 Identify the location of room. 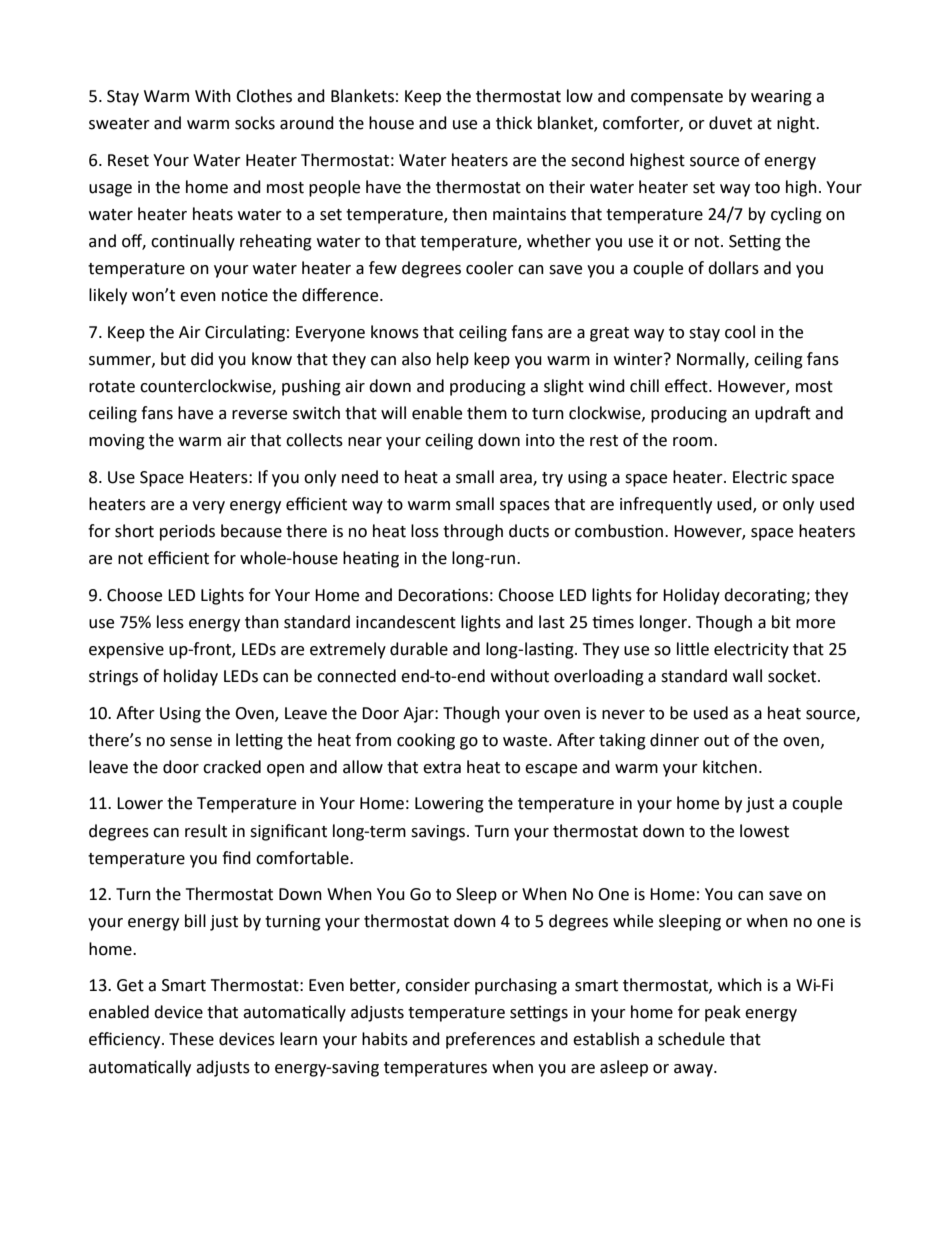
(694, 442).
